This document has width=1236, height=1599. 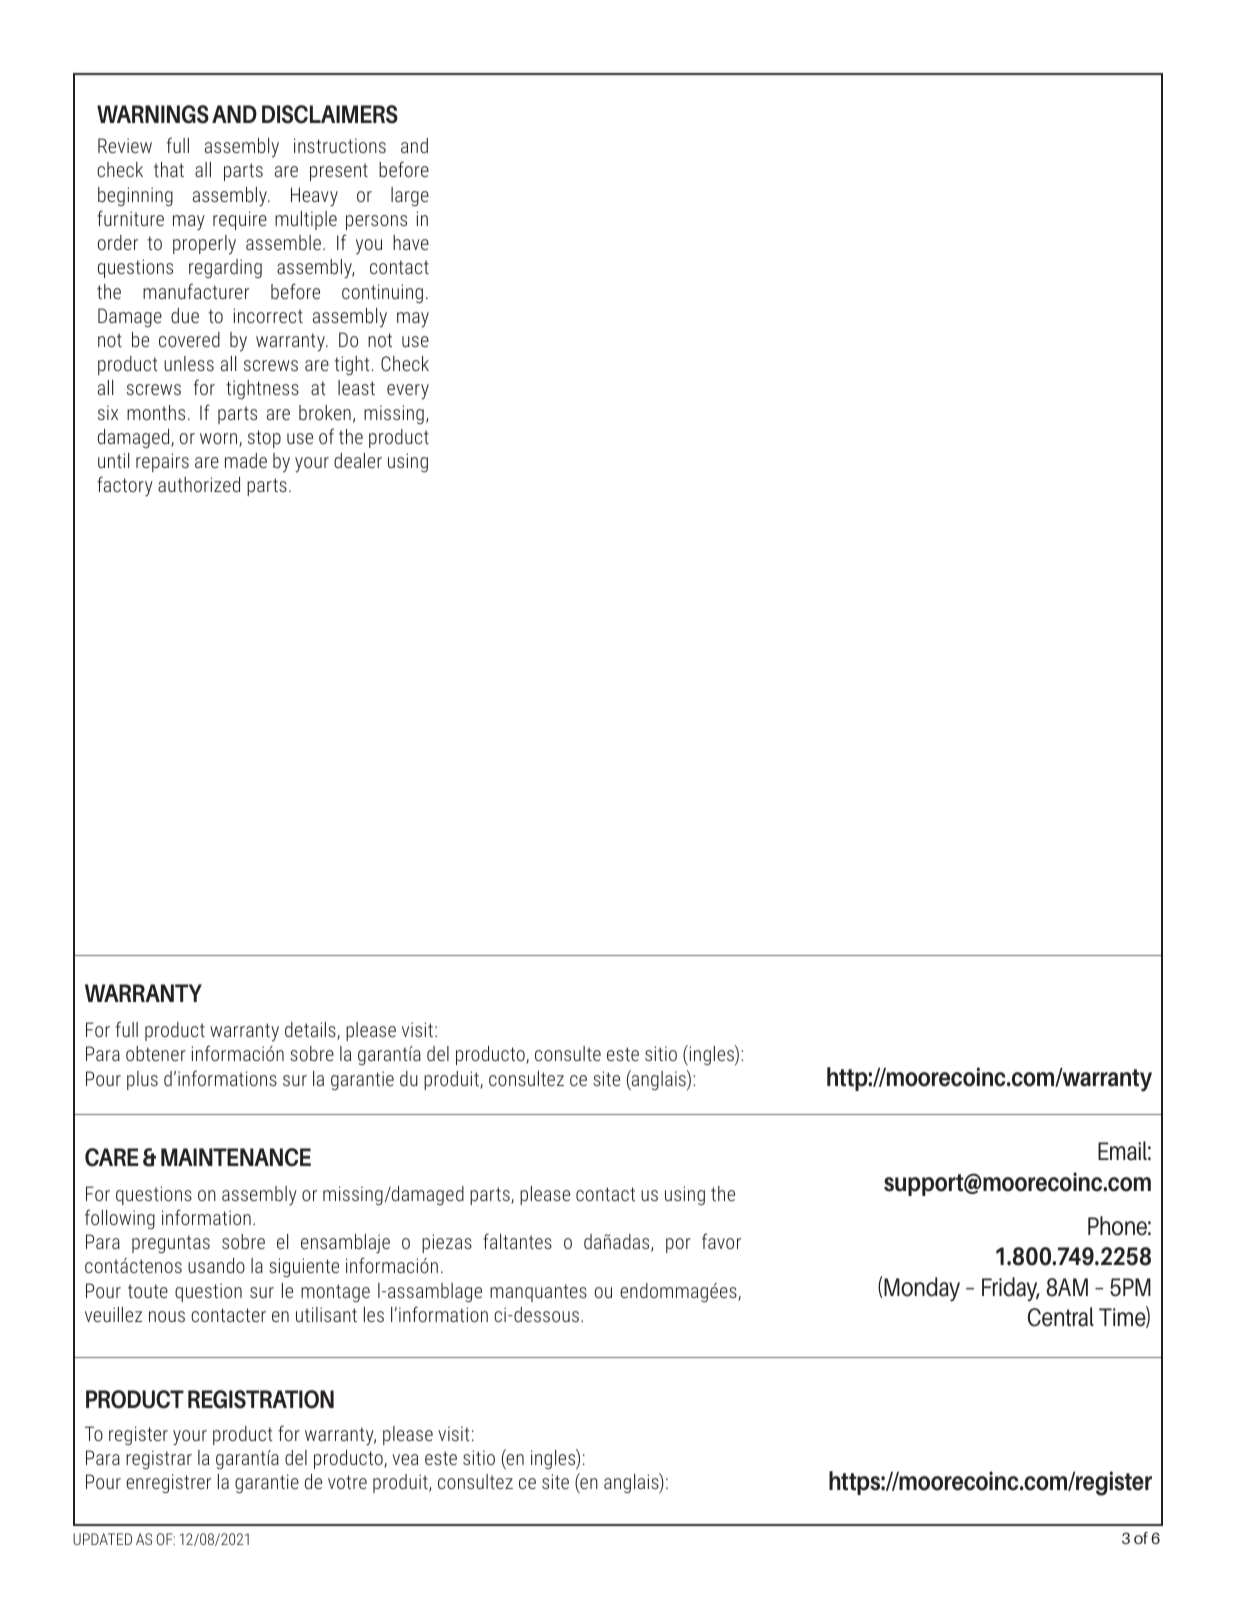 I want to click on details, so click(x=311, y=1031).
